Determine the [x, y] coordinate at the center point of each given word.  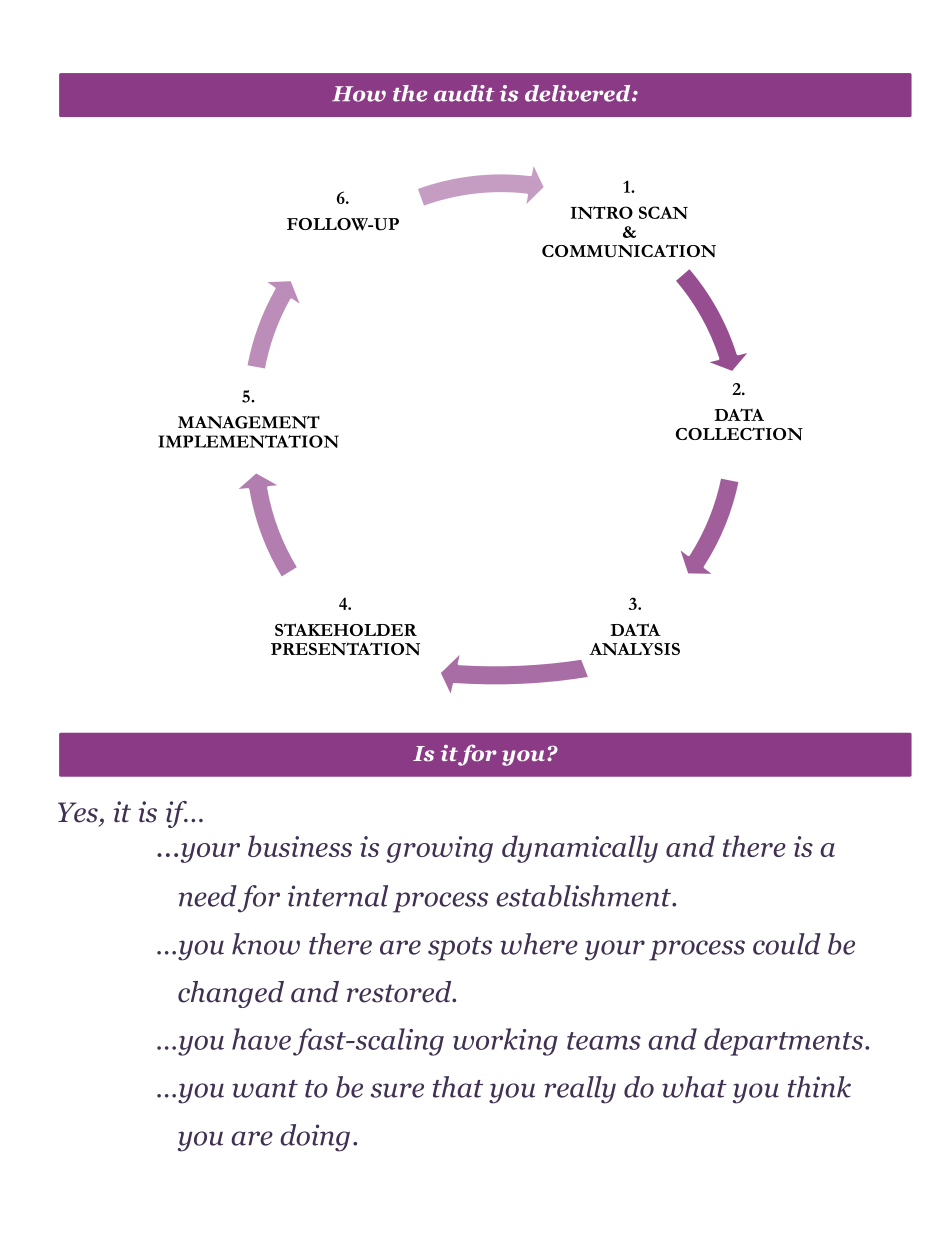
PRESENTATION [345, 648]
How [359, 94]
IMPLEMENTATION [248, 441]
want [265, 1089]
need [208, 896]
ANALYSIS [634, 649]
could [787, 944]
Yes [78, 812]
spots [460, 949]
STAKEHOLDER [346, 629]
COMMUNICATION [629, 251]
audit [464, 93]
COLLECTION [739, 434]
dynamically [580, 849]
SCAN [663, 212]
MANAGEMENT [249, 422]
